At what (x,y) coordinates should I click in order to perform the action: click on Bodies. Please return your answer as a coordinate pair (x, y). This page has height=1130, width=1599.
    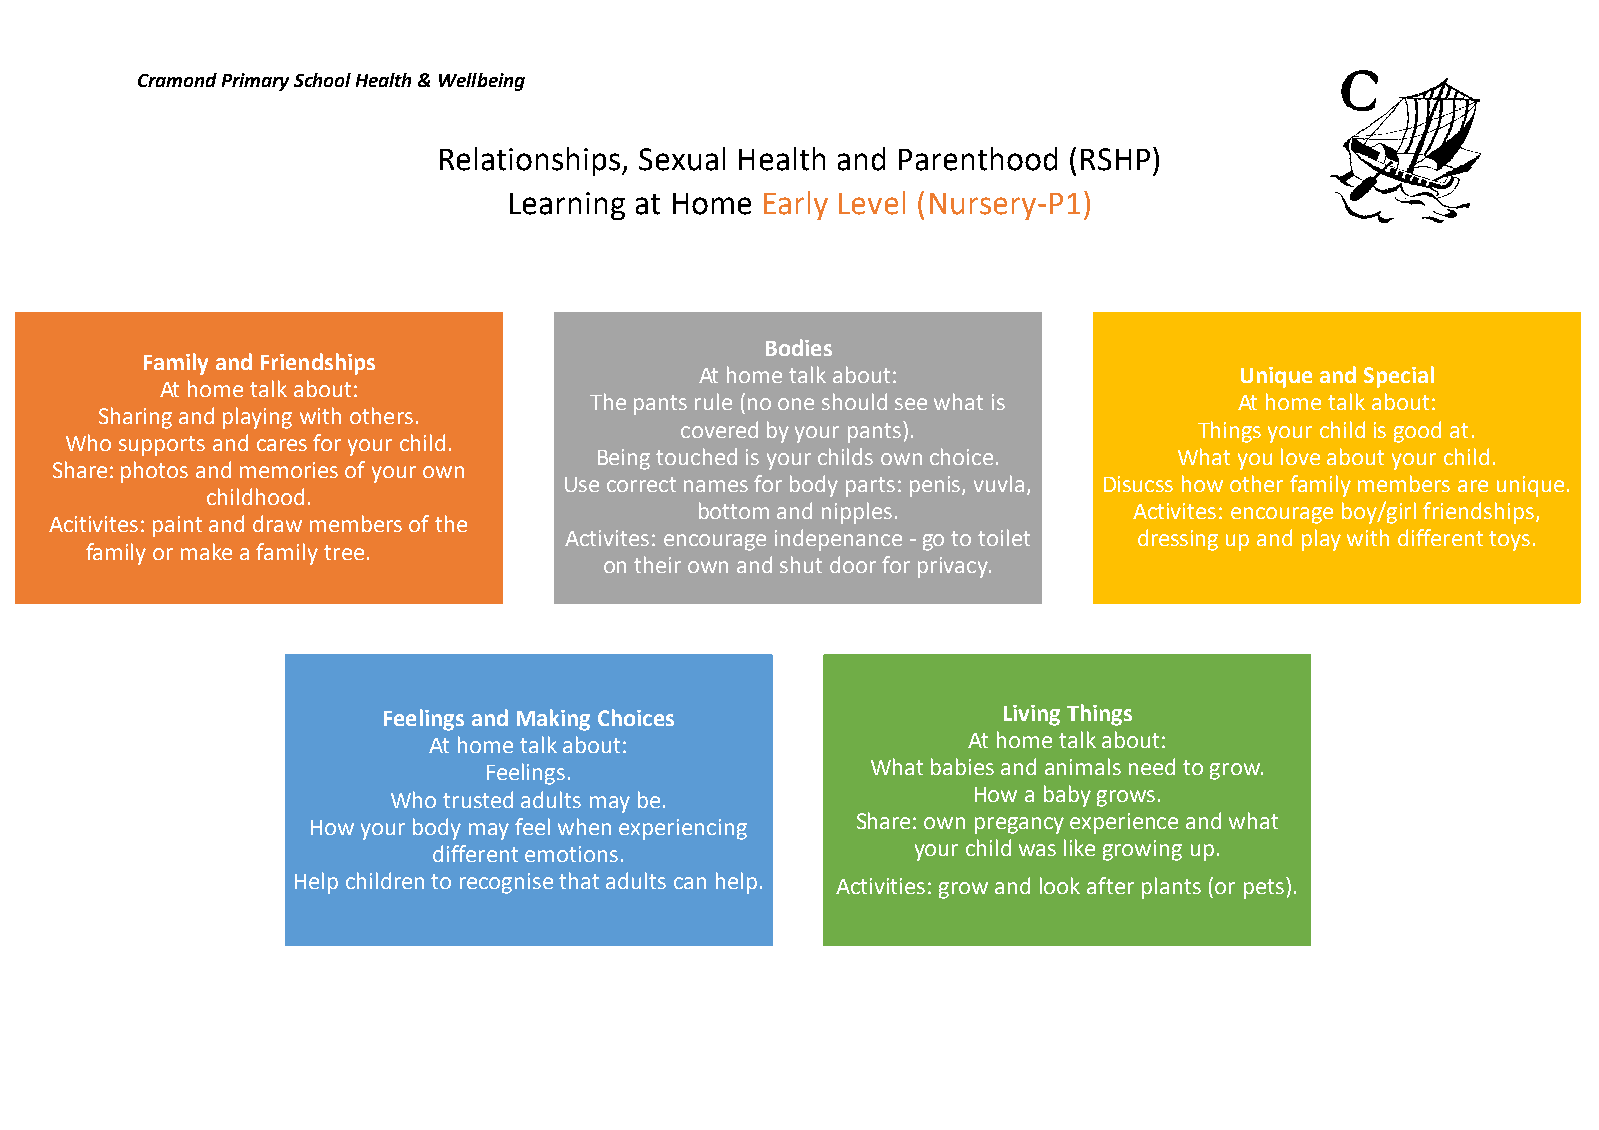
    Looking at the image, I should click on (799, 347).
